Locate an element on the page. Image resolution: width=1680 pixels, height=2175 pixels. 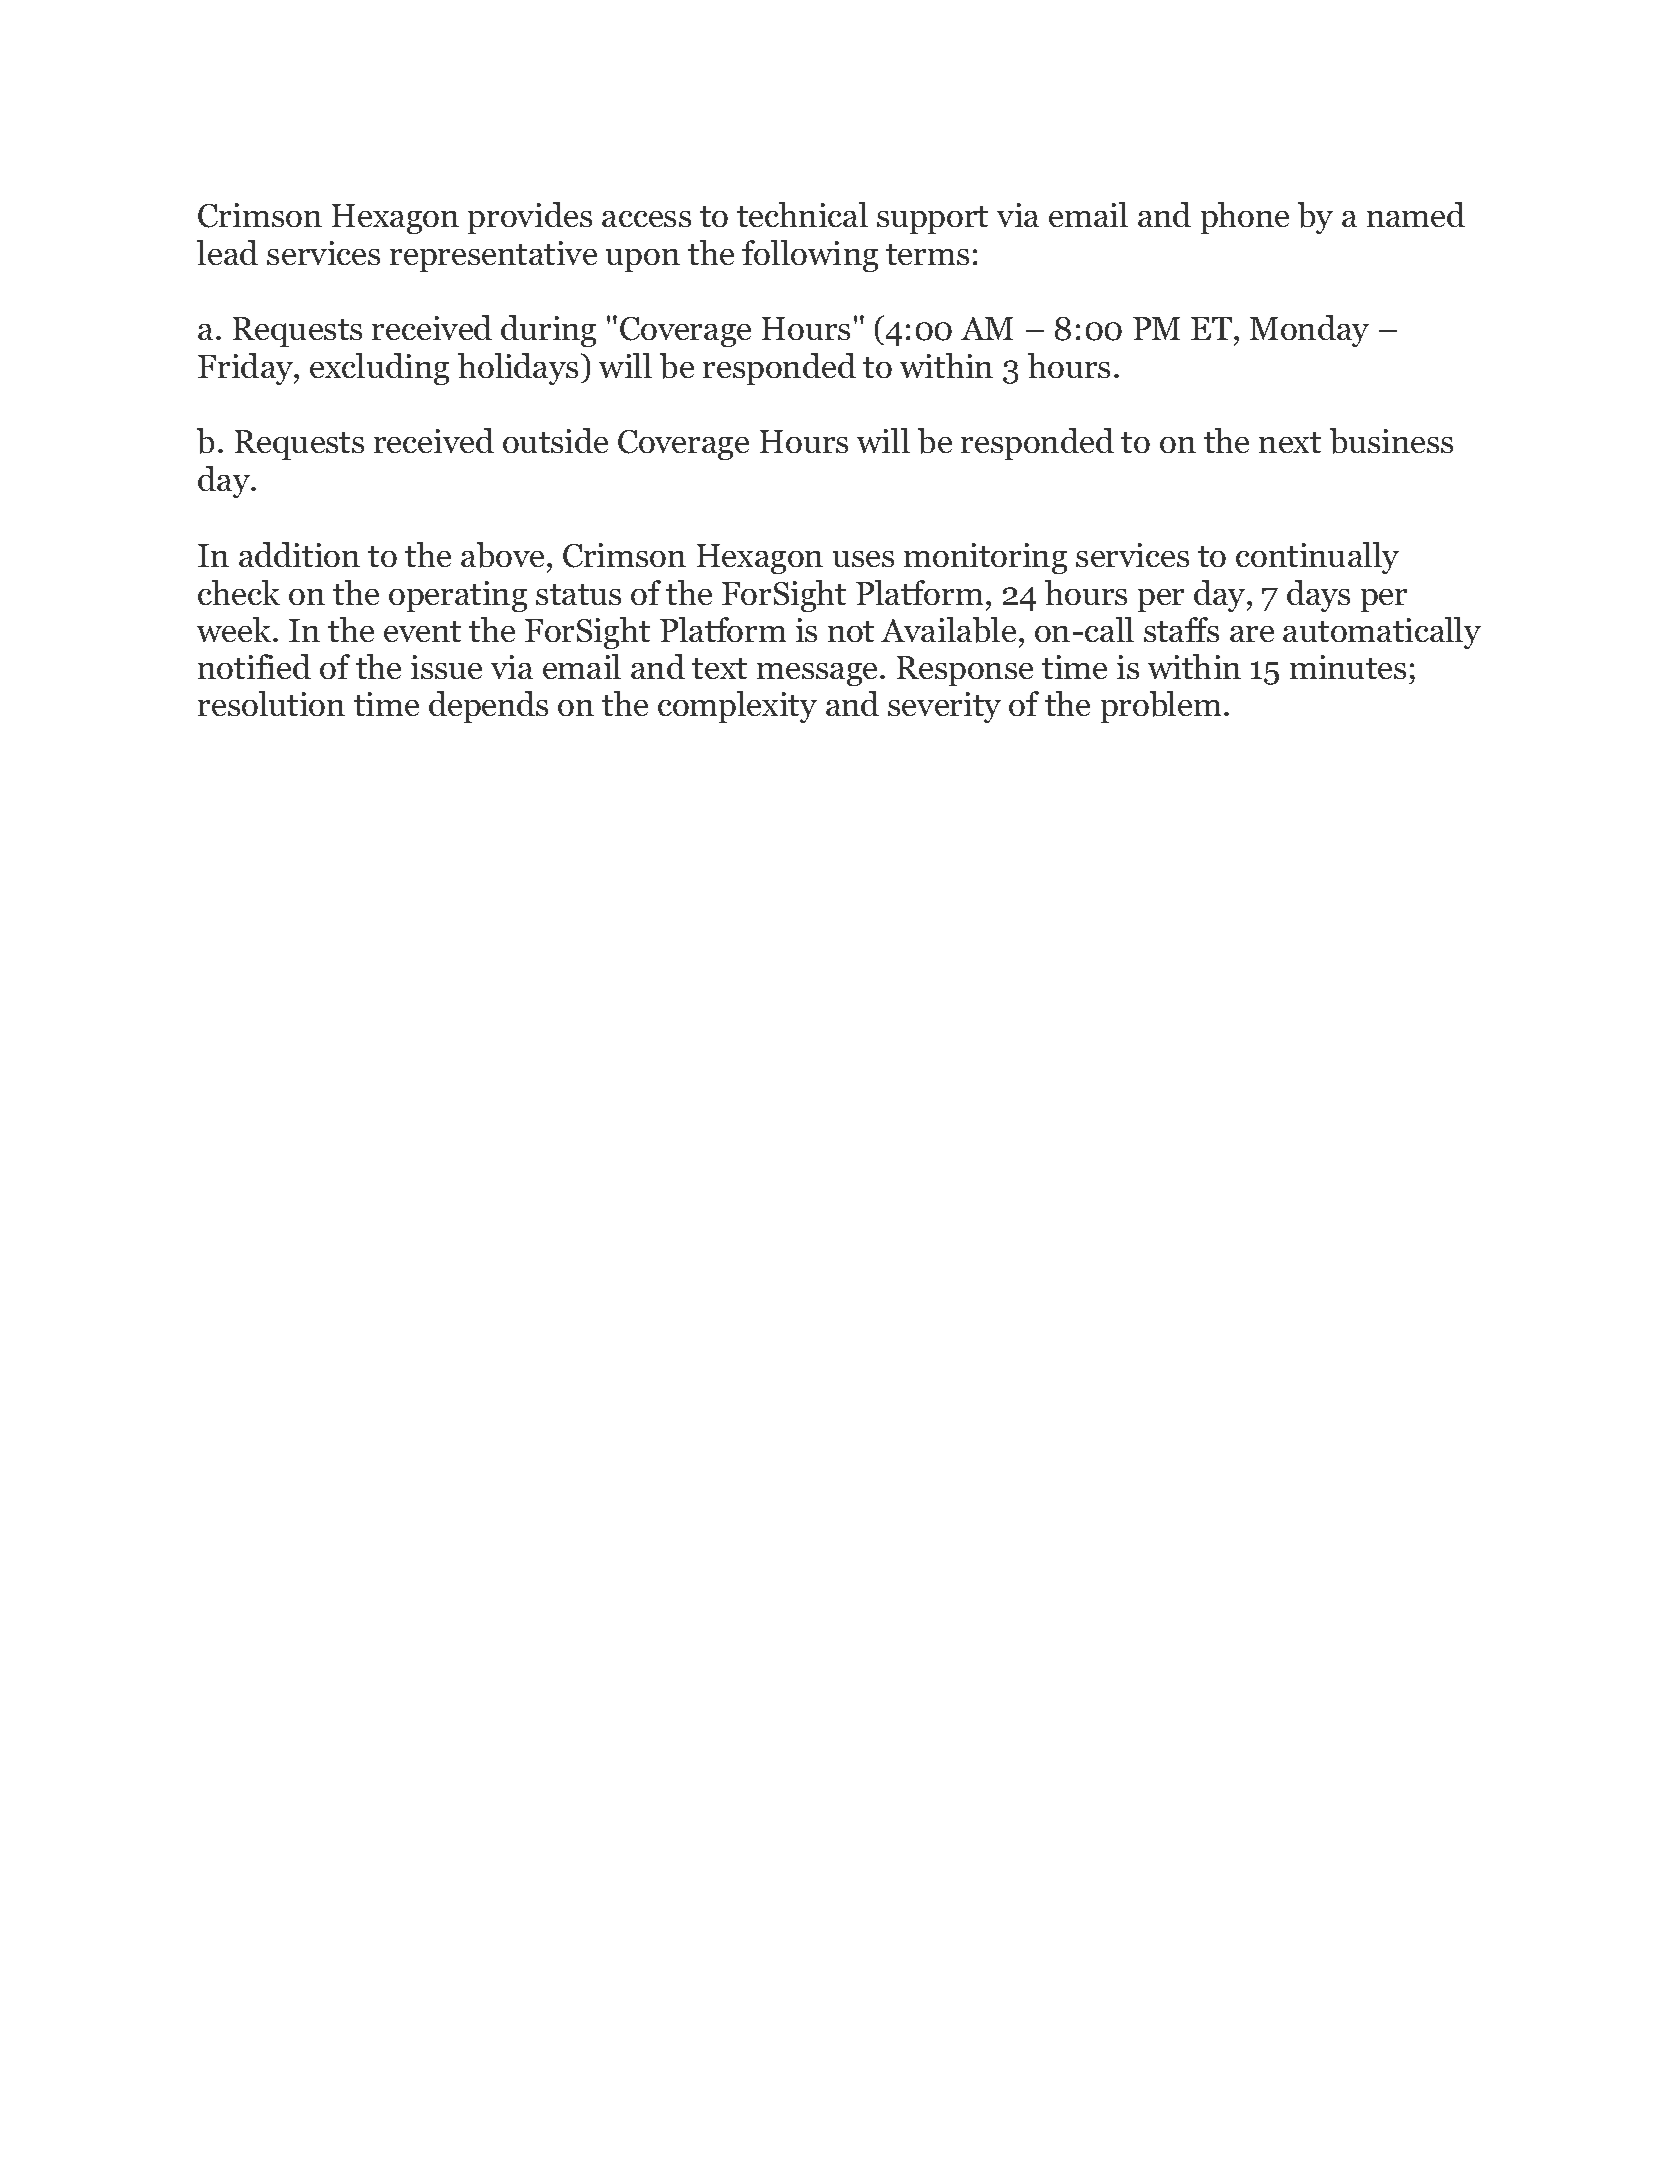
continually is located at coordinates (1317, 558).
